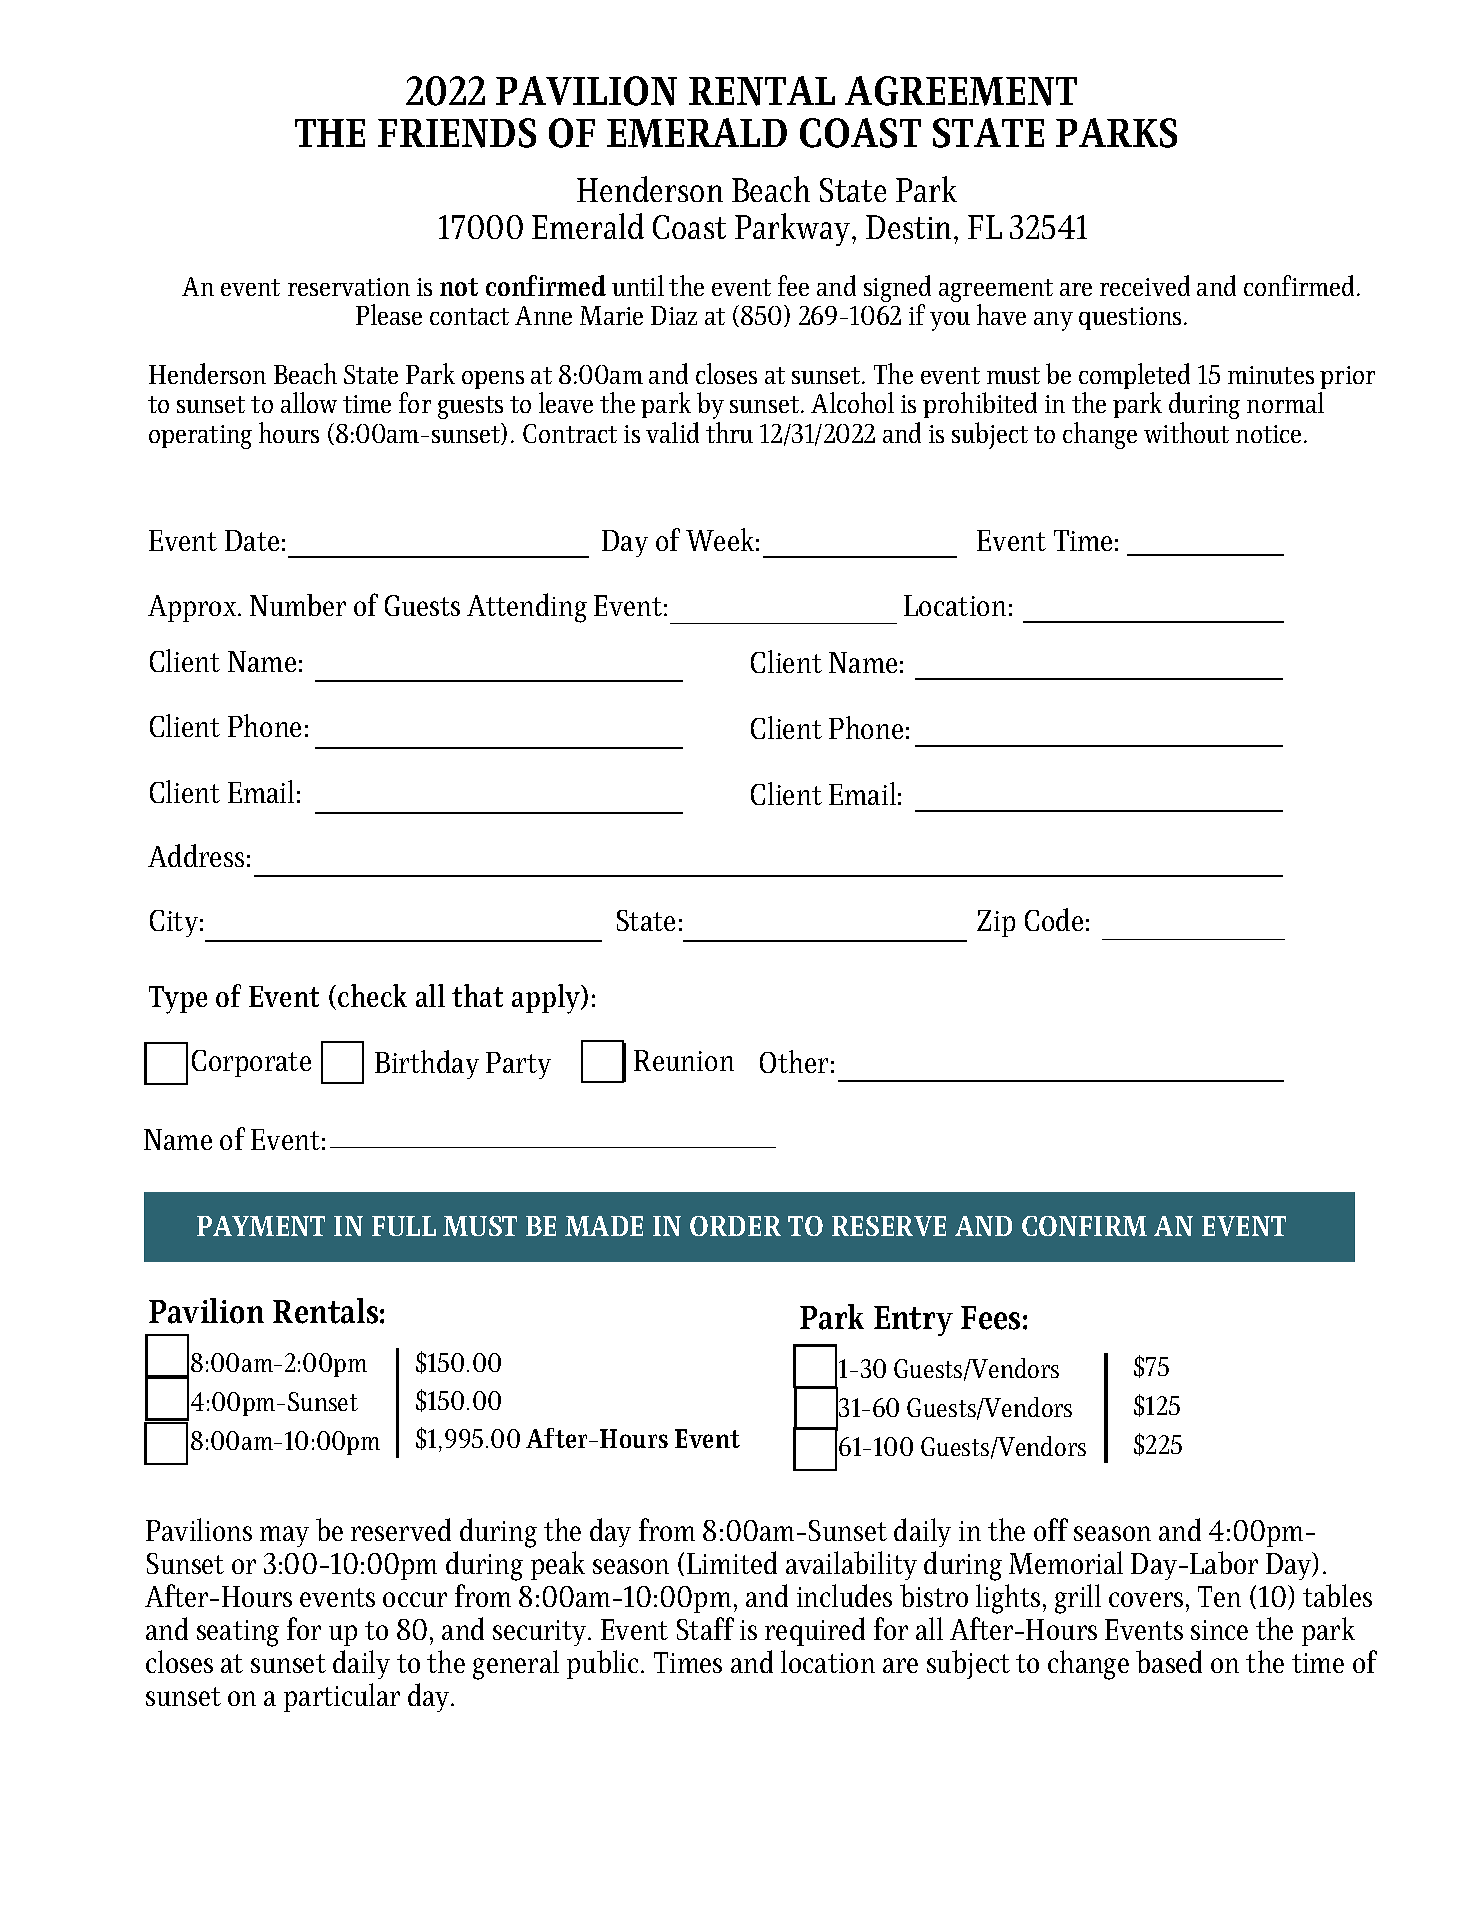  I want to click on Destin, so click(910, 227).
